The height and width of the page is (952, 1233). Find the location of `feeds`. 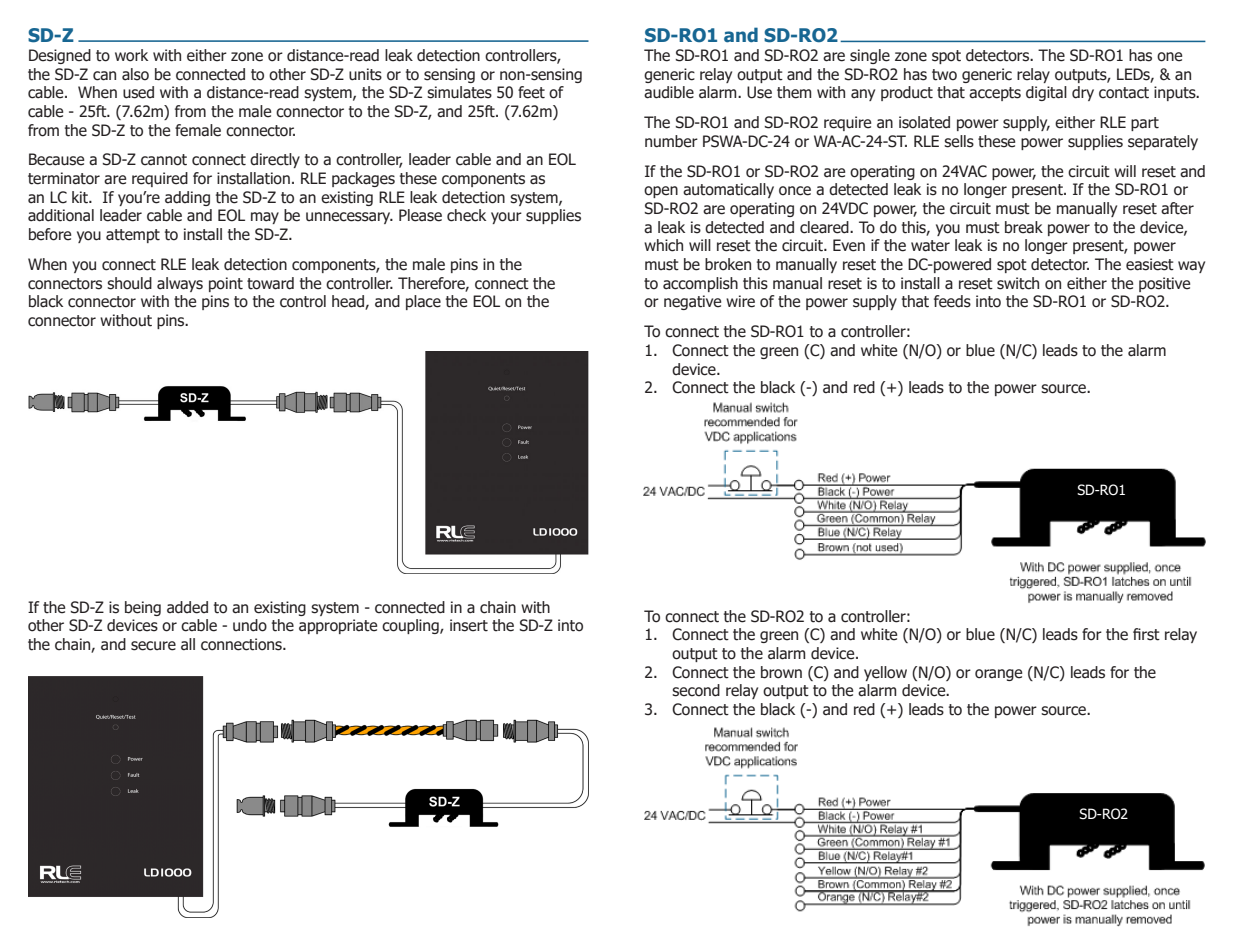

feeds is located at coordinates (952, 301).
